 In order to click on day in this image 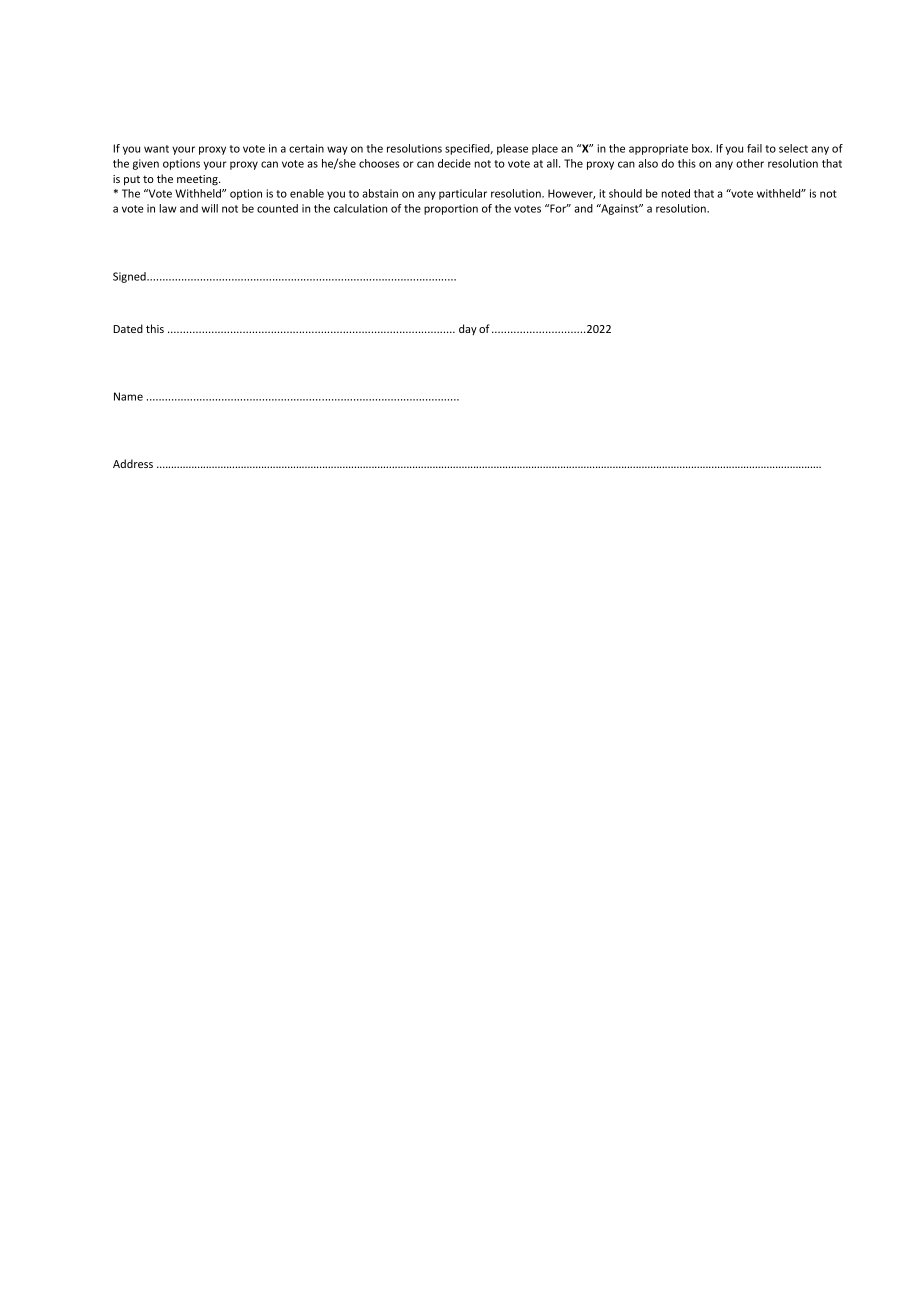, I will do `click(468, 329)`.
